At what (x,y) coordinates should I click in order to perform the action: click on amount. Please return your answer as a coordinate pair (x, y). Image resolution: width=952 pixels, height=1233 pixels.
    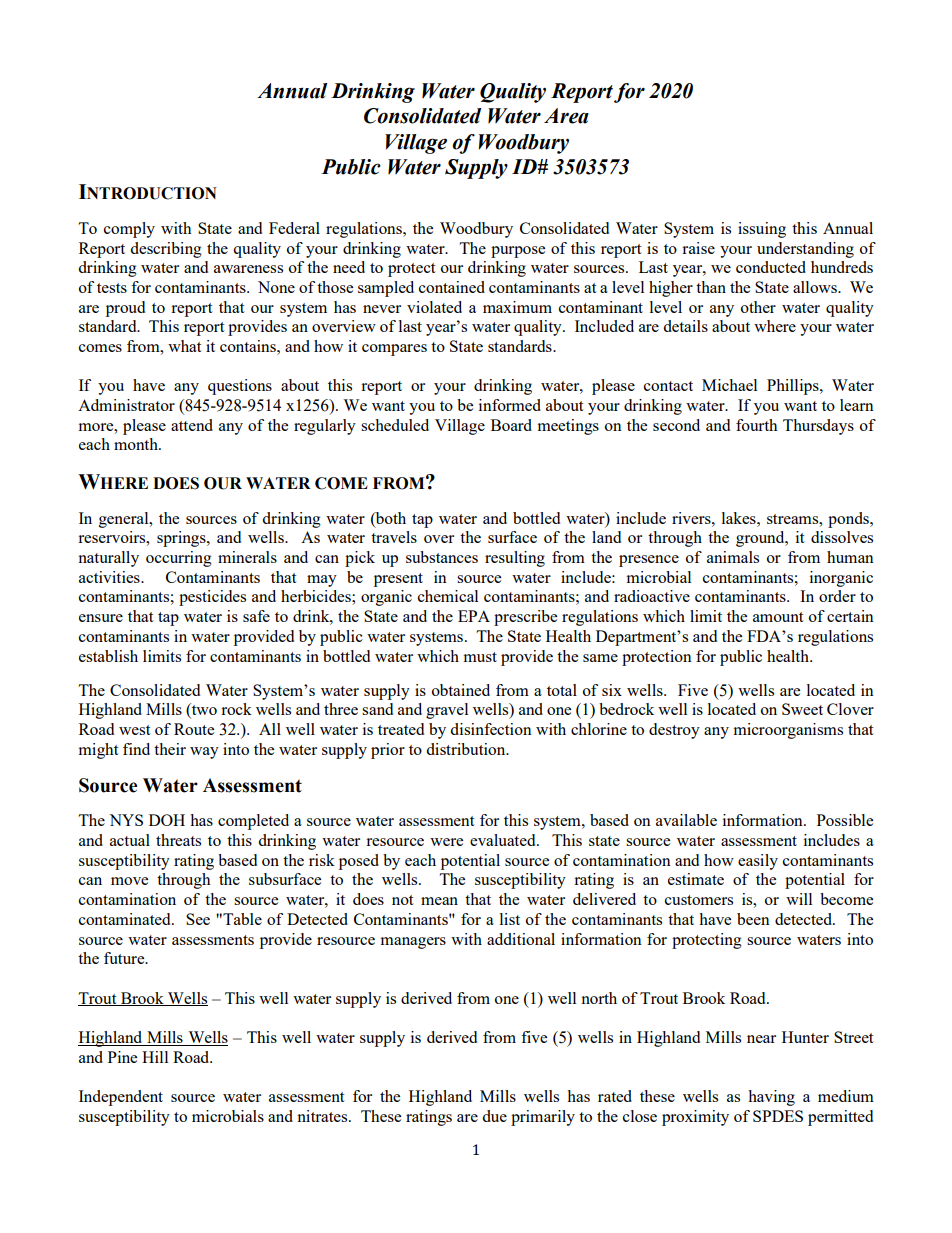
    Looking at the image, I should click on (778, 617).
